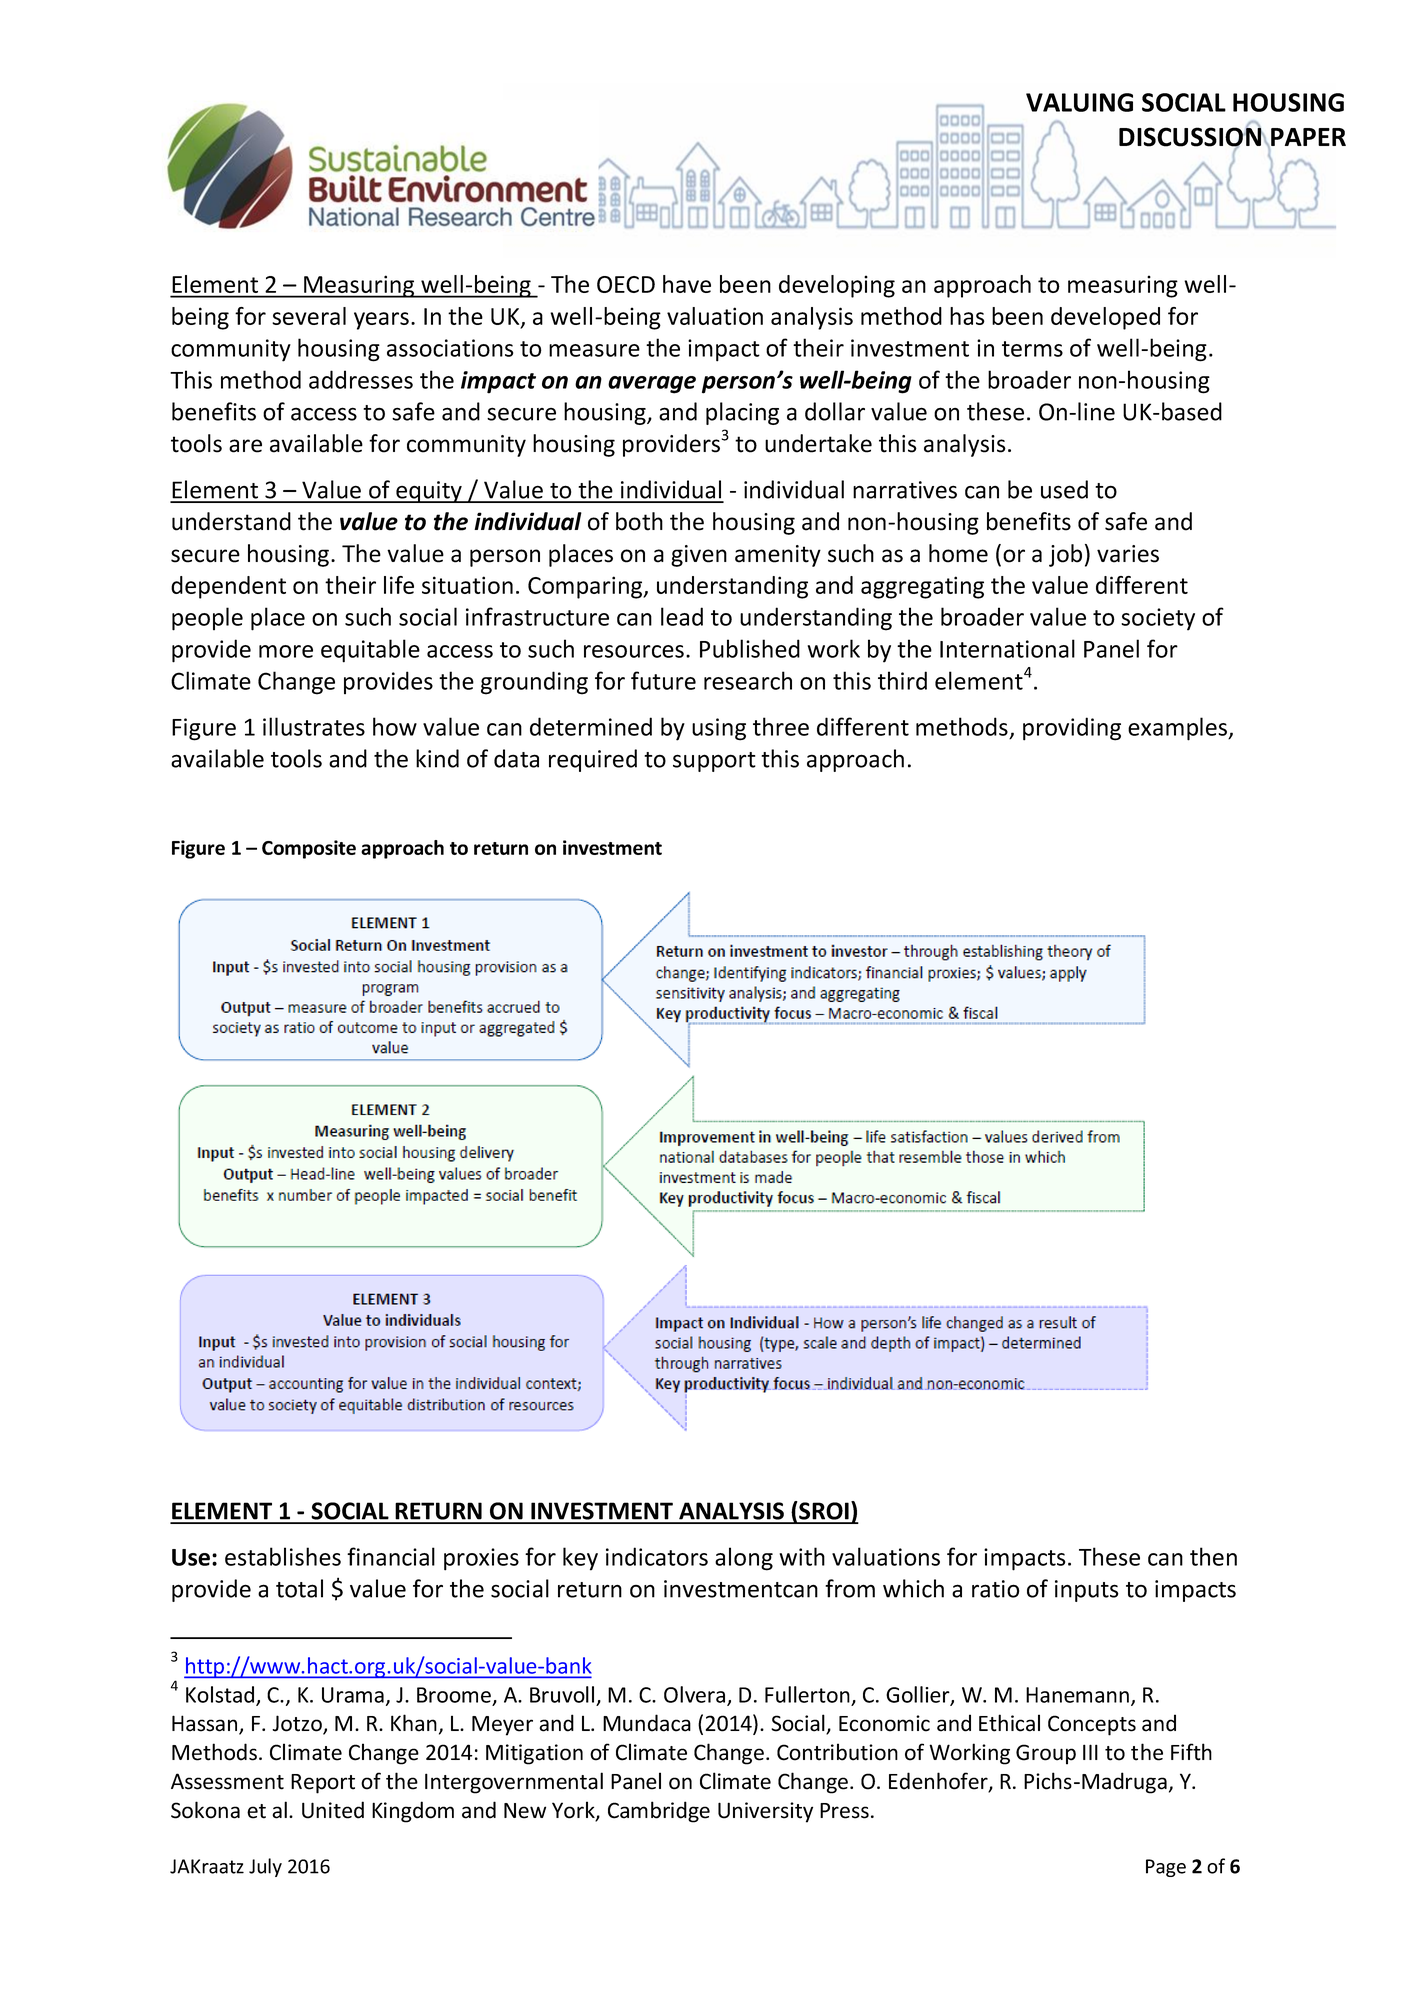  What do you see at coordinates (1079, 102) in the page?
I see `VALUING` at bounding box center [1079, 102].
